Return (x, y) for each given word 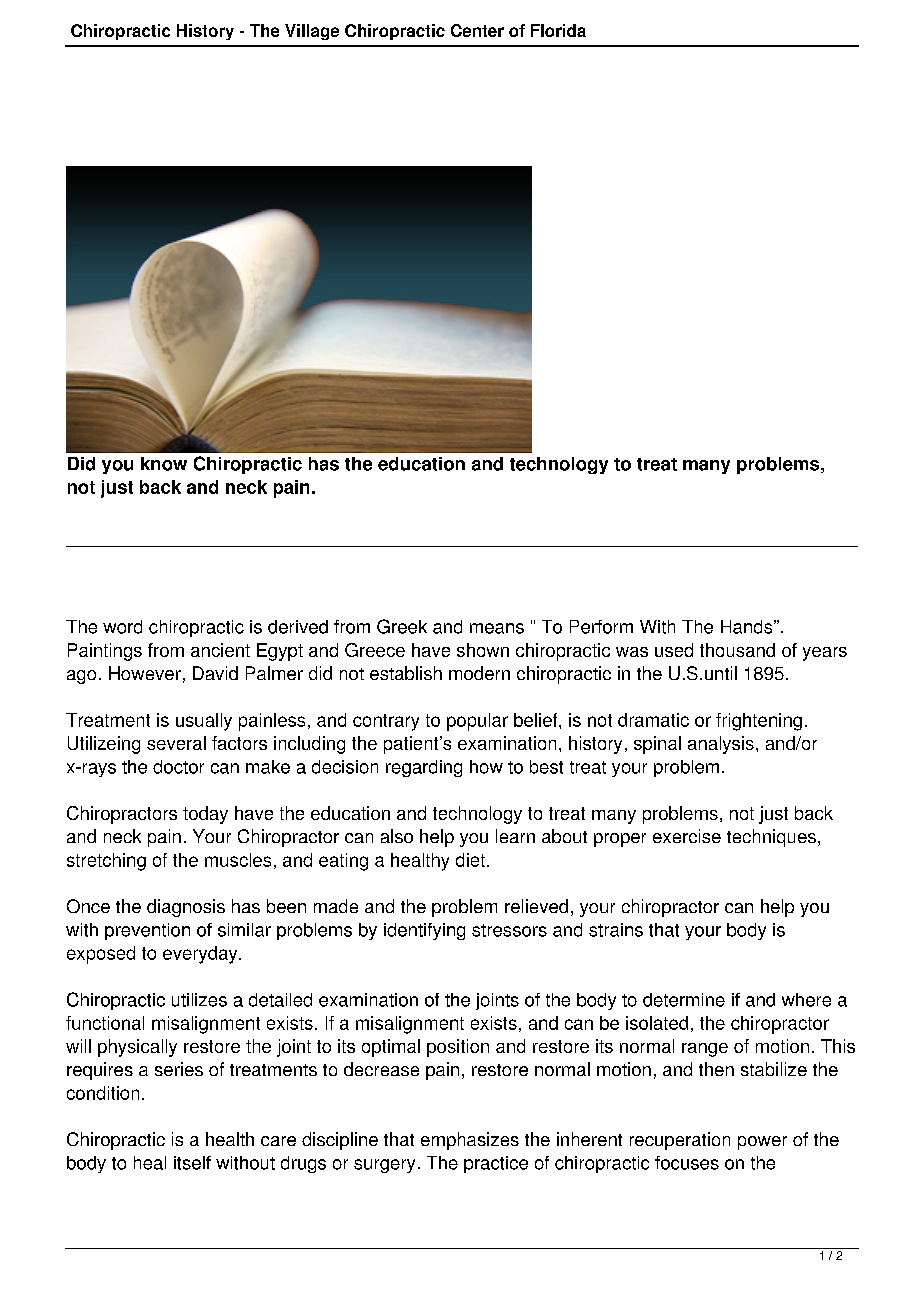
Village (312, 32)
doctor (178, 767)
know (164, 464)
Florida (558, 30)
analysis (721, 745)
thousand (737, 650)
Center (477, 30)
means (497, 628)
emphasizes (470, 1141)
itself (192, 1163)
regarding (424, 768)
